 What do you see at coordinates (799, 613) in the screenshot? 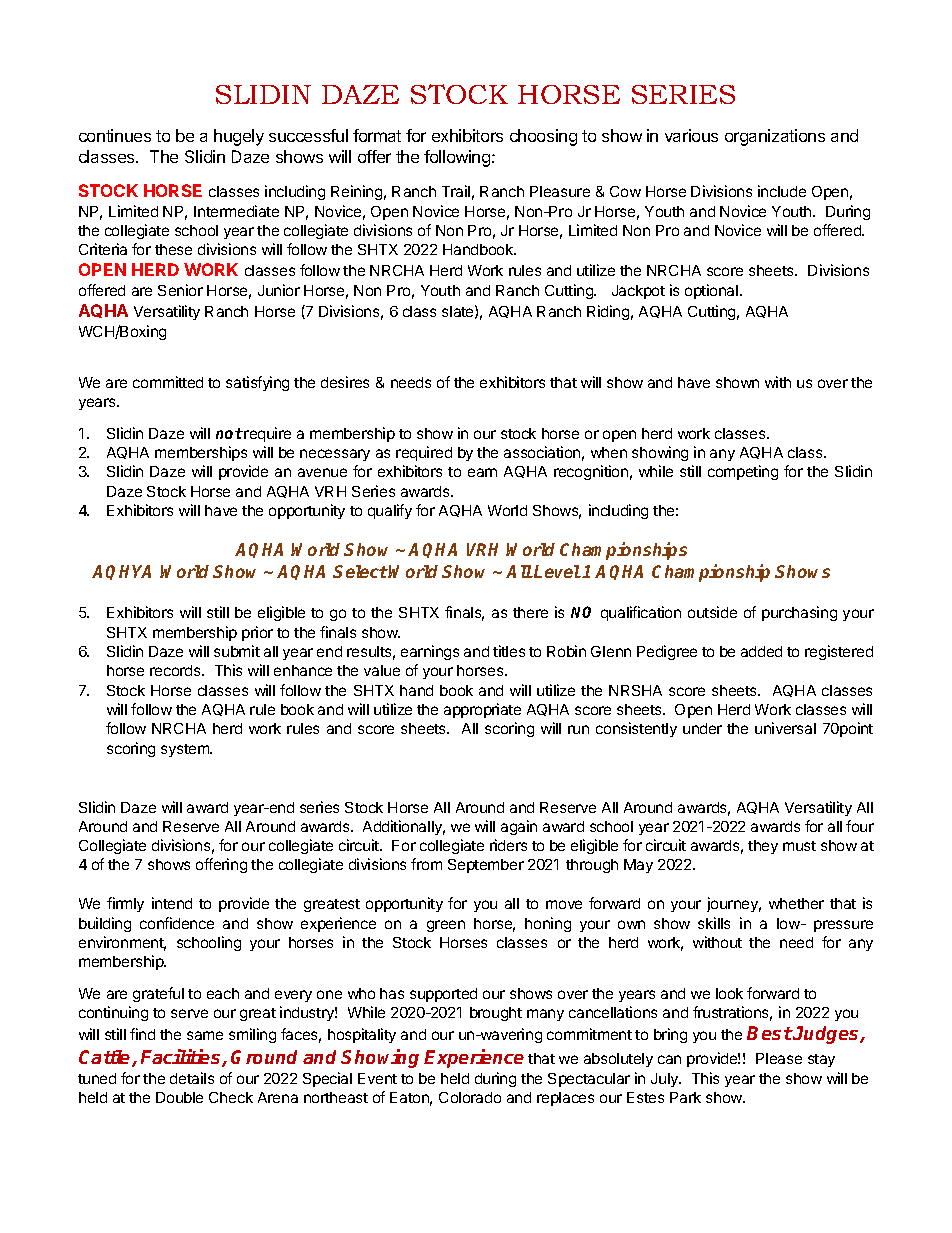
I see `purchasing` at bounding box center [799, 613].
